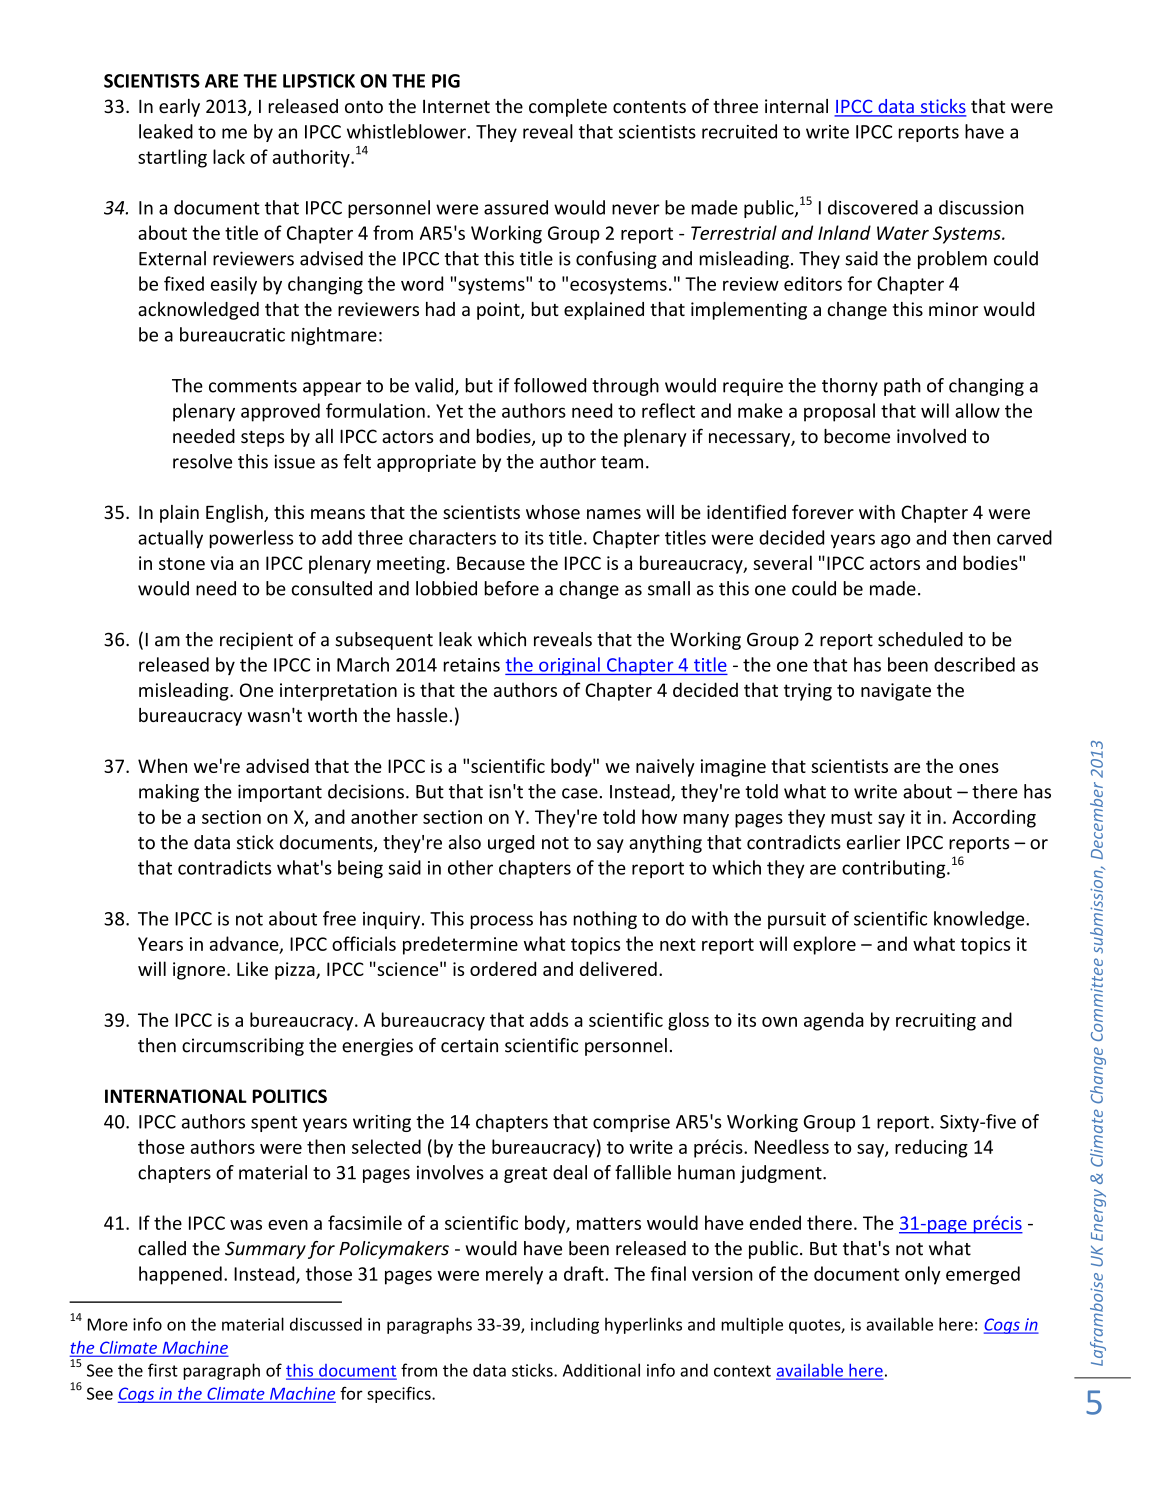 This screenshot has height=1497, width=1157. I want to click on complete, so click(568, 108).
